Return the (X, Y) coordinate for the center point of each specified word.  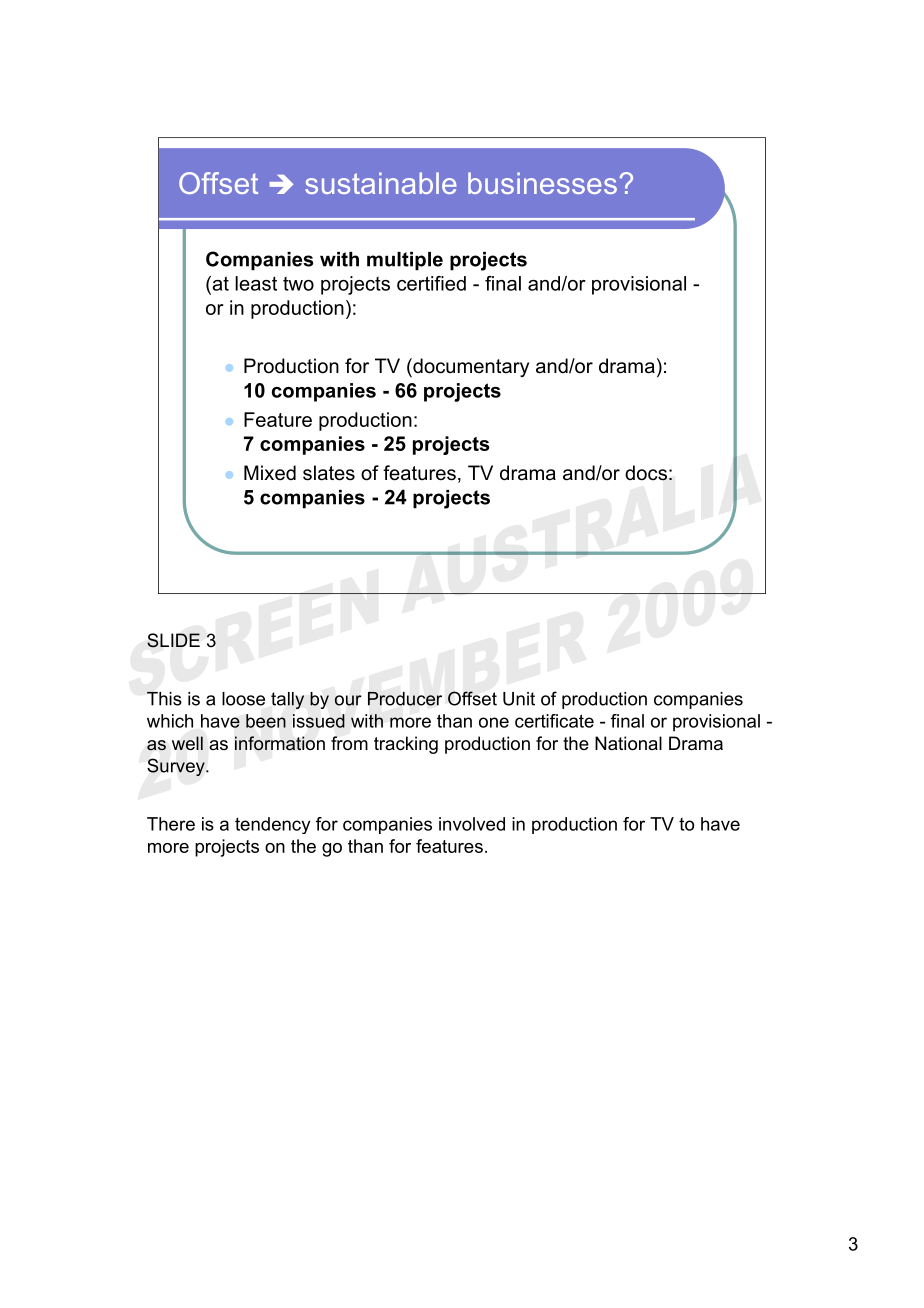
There (171, 824)
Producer (405, 699)
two (298, 284)
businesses (542, 183)
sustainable (381, 183)
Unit (519, 699)
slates (329, 473)
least (256, 283)
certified (431, 283)
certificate (554, 721)
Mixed (270, 473)
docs (646, 473)
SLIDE (173, 640)
